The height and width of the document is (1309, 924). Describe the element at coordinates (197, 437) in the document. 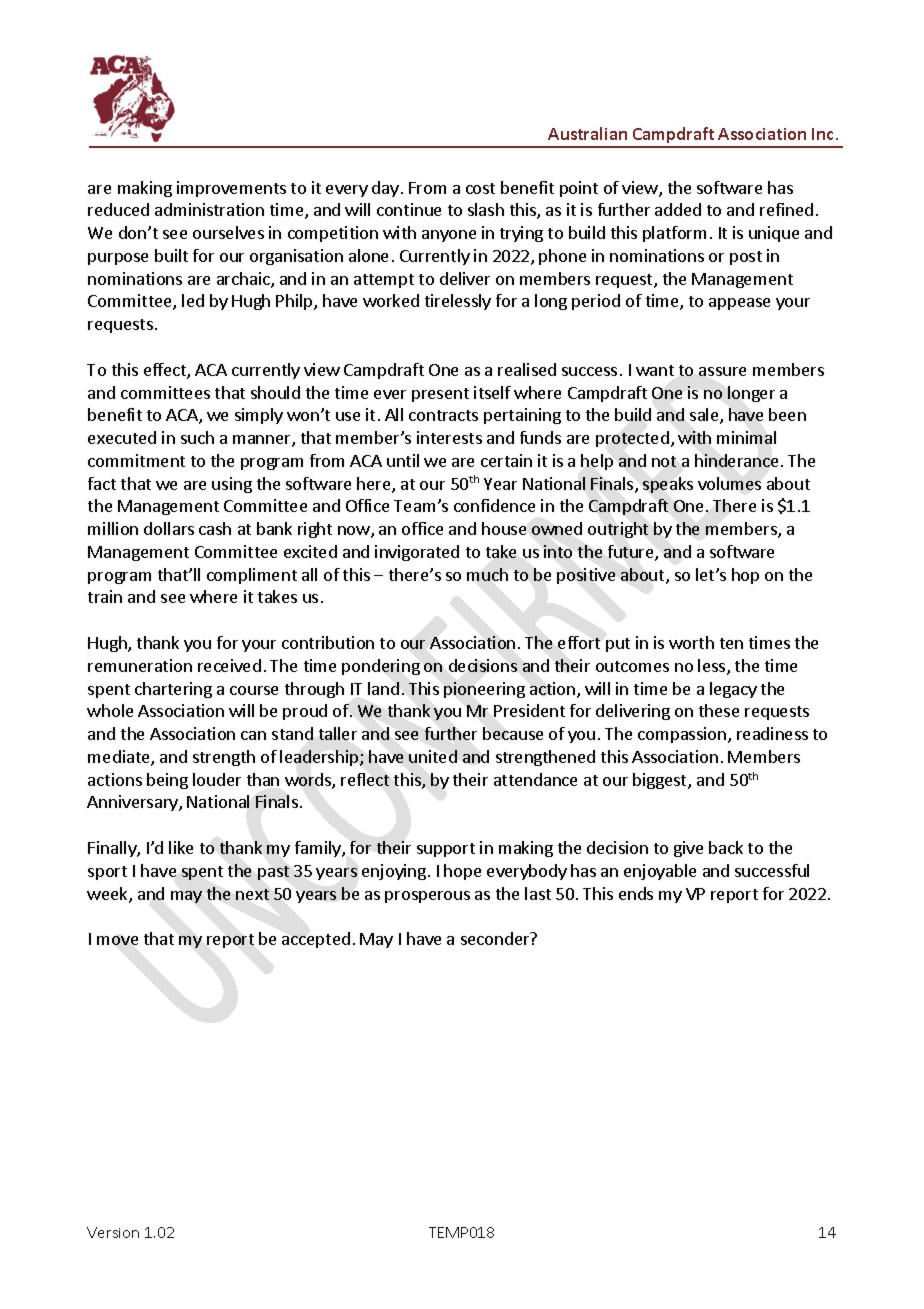

I see `such` at that location.
